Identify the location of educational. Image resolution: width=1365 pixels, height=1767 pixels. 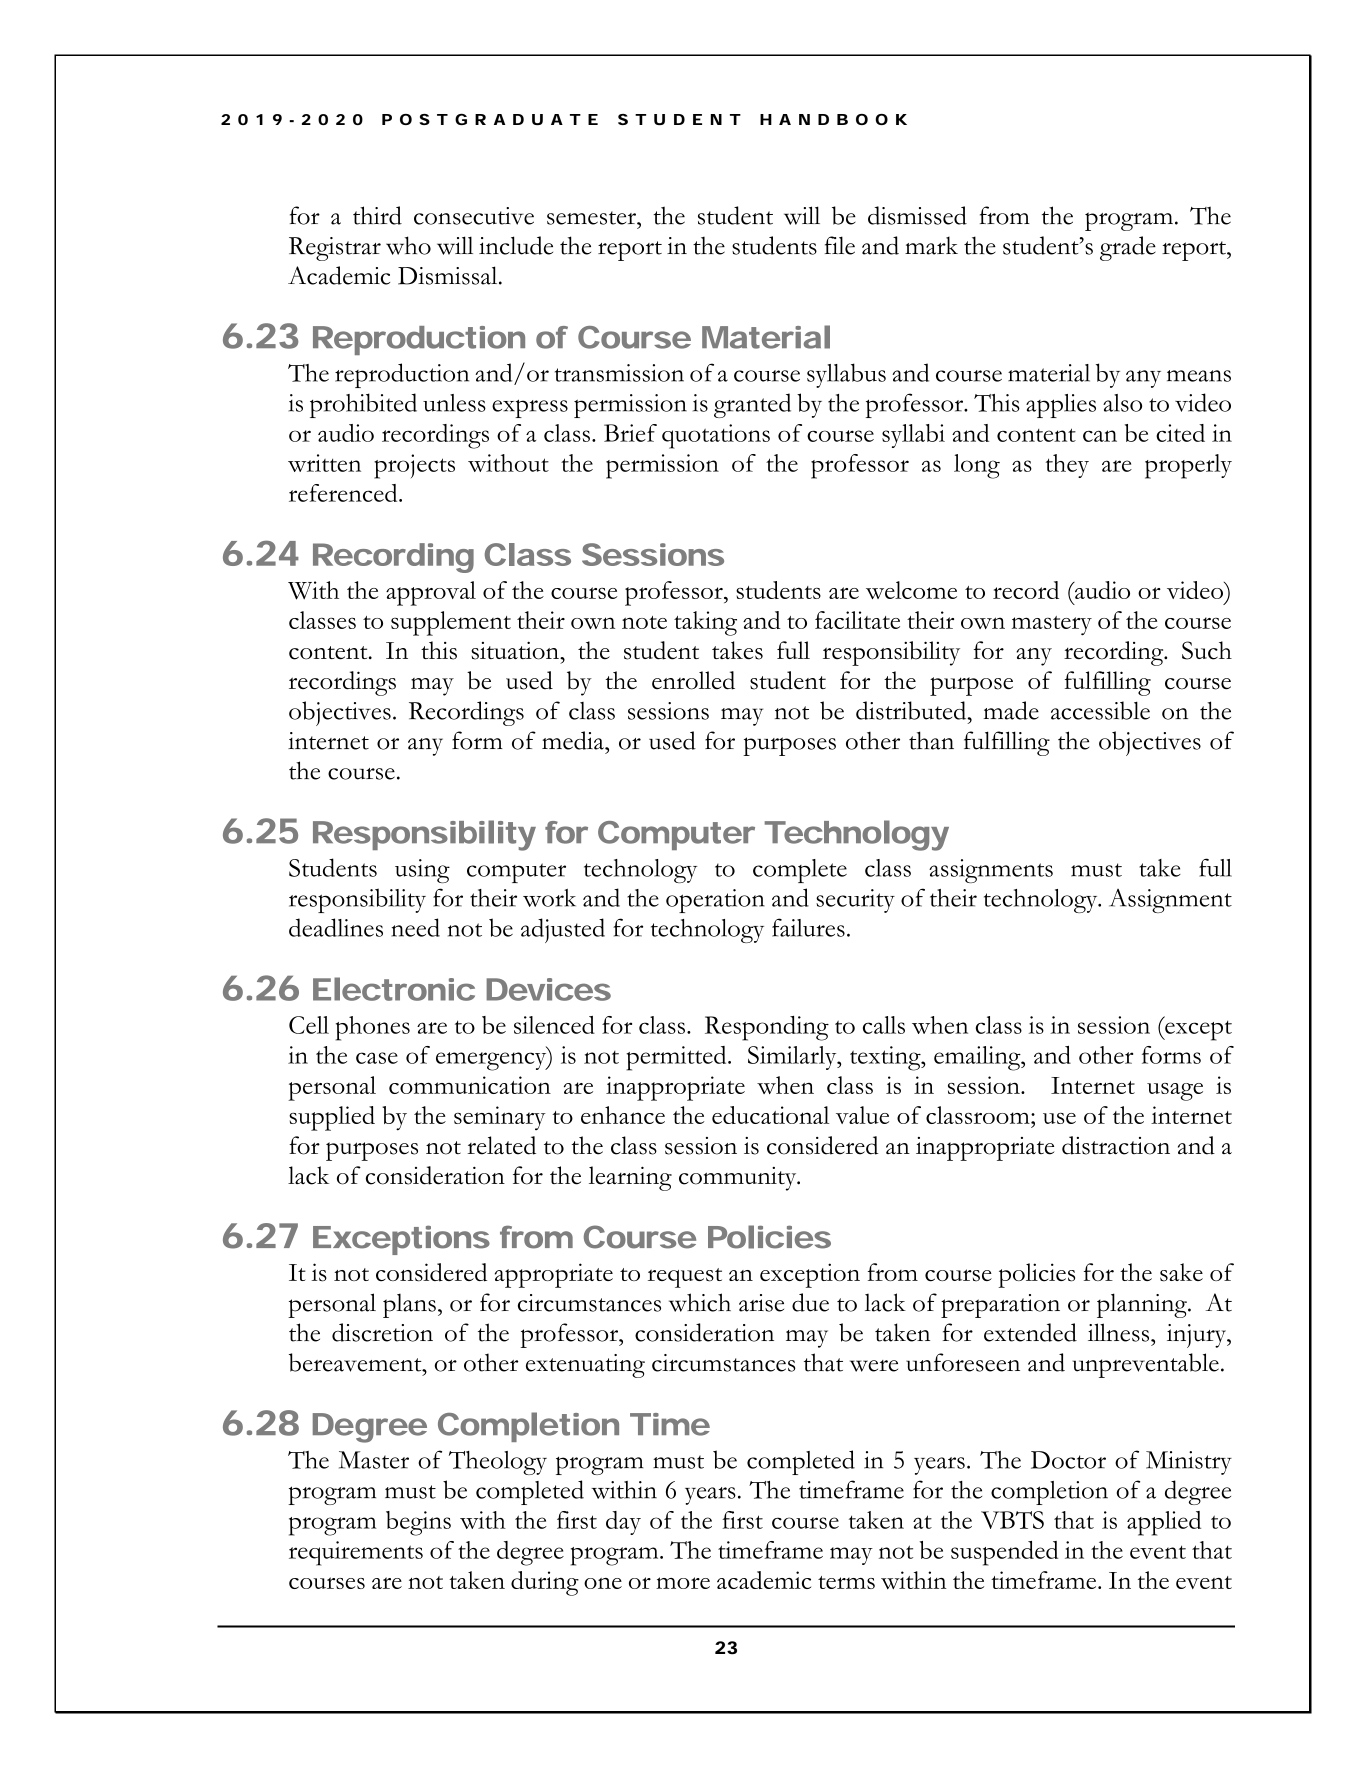
(770, 1115).
